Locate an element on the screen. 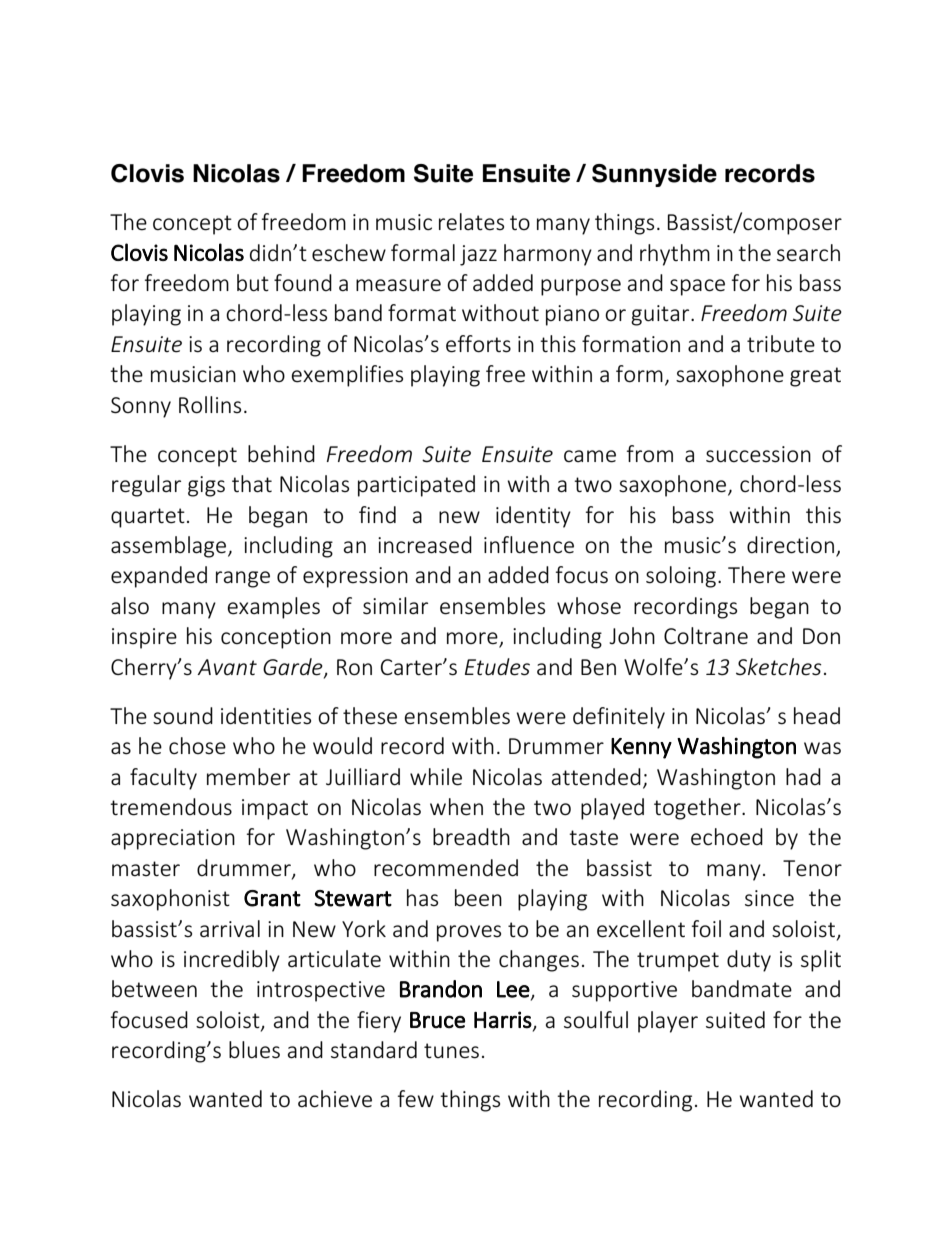  saxophonist is located at coordinates (170, 900).
